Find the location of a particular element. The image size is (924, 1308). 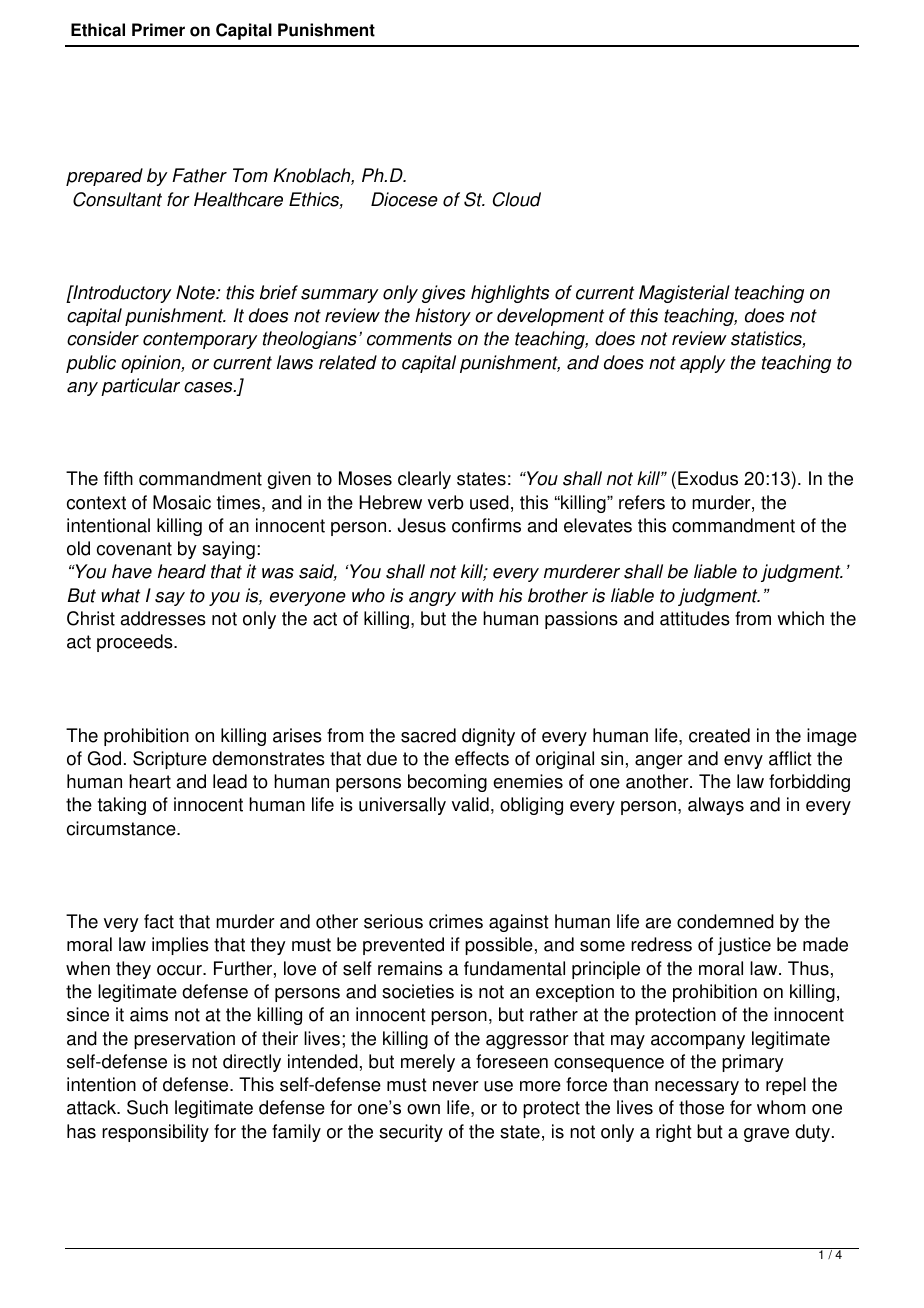

with is located at coordinates (477, 595).
